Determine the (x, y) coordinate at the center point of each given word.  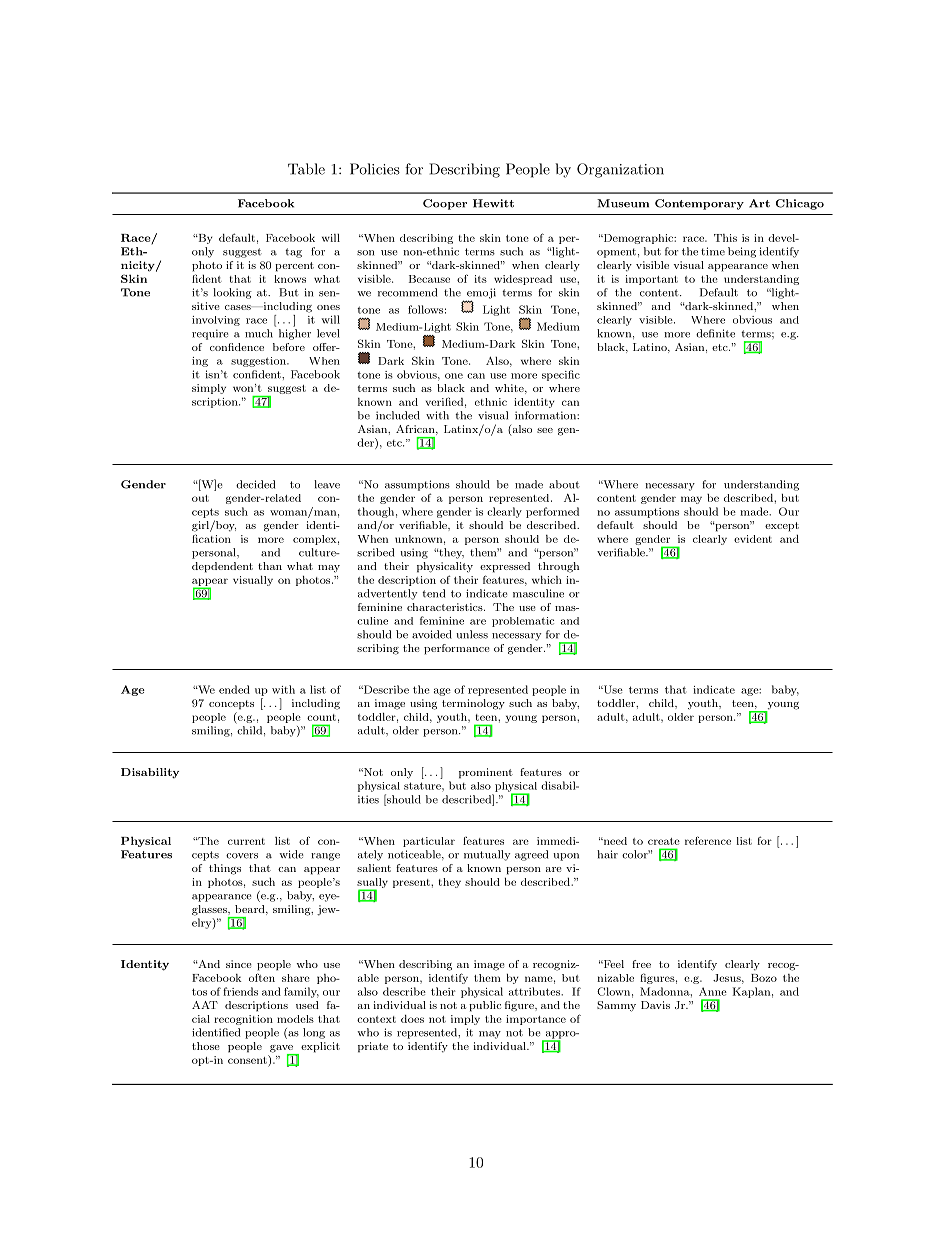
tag (293, 253)
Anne (713, 991)
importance (536, 1020)
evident (753, 539)
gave (282, 1050)
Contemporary (699, 204)
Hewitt (493, 203)
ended (234, 689)
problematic (523, 622)
